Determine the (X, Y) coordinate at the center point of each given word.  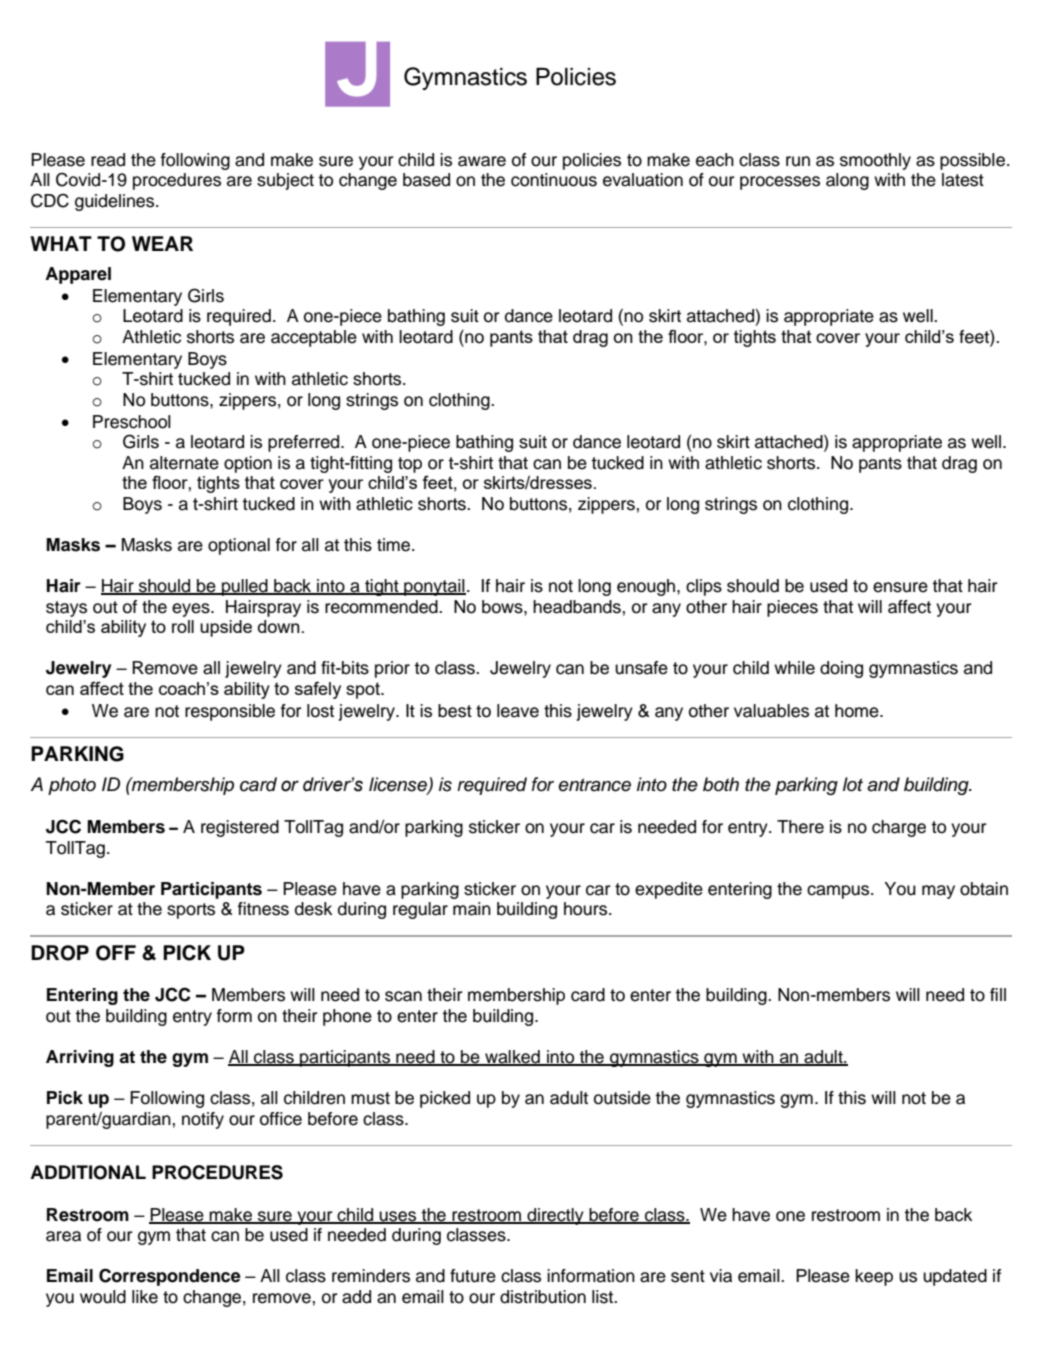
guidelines (116, 202)
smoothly (875, 161)
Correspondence (170, 1277)
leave (518, 711)
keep (874, 1277)
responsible (230, 712)
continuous (554, 180)
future (473, 1276)
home (858, 711)
